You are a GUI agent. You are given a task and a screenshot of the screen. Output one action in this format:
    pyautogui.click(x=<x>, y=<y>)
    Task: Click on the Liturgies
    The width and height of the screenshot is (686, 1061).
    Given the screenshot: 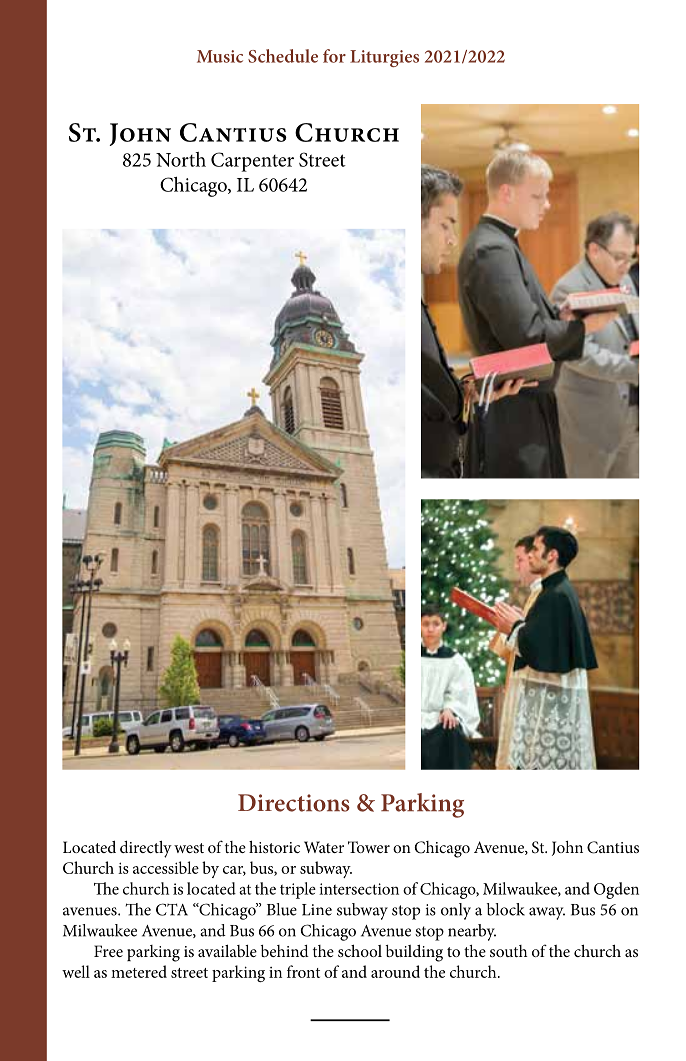 What is the action you would take?
    pyautogui.click(x=384, y=58)
